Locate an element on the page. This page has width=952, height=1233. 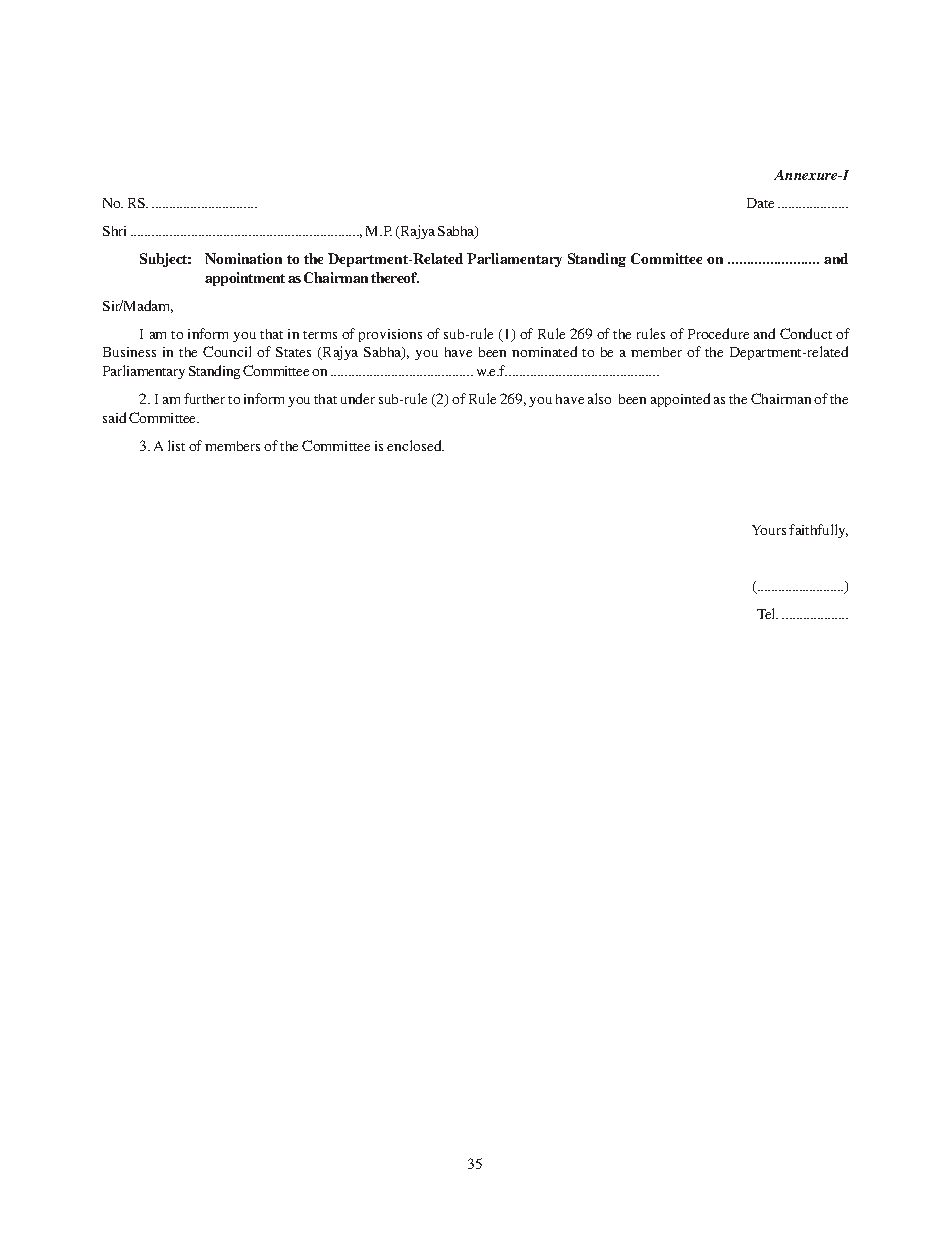
Procedure is located at coordinates (718, 333).
